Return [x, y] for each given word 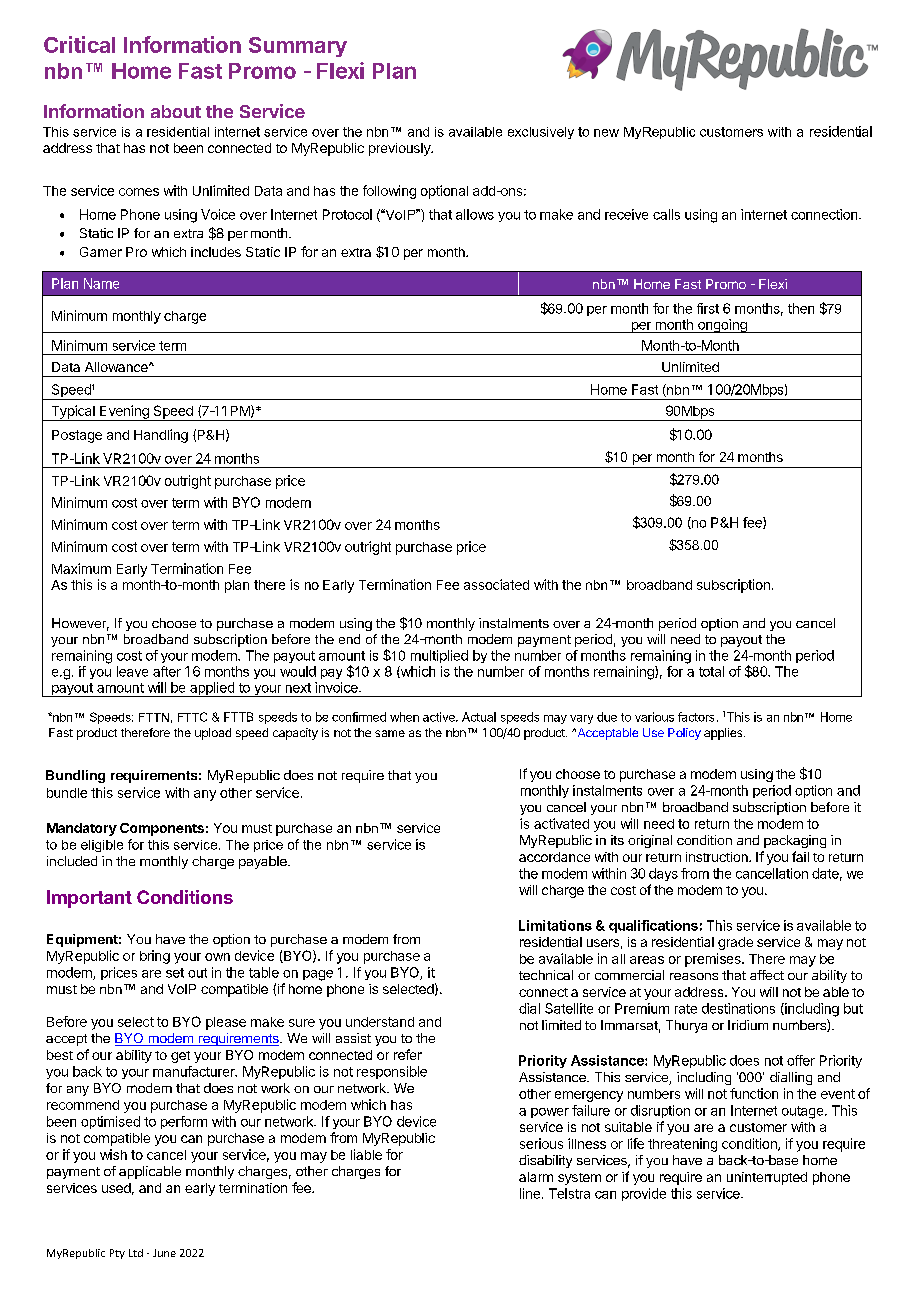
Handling [161, 436]
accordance [554, 857]
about [176, 111]
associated [496, 584]
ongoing [722, 326]
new [606, 133]
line [530, 1193]
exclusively [541, 133]
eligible [102, 846]
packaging [795, 841]
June [164, 1253]
